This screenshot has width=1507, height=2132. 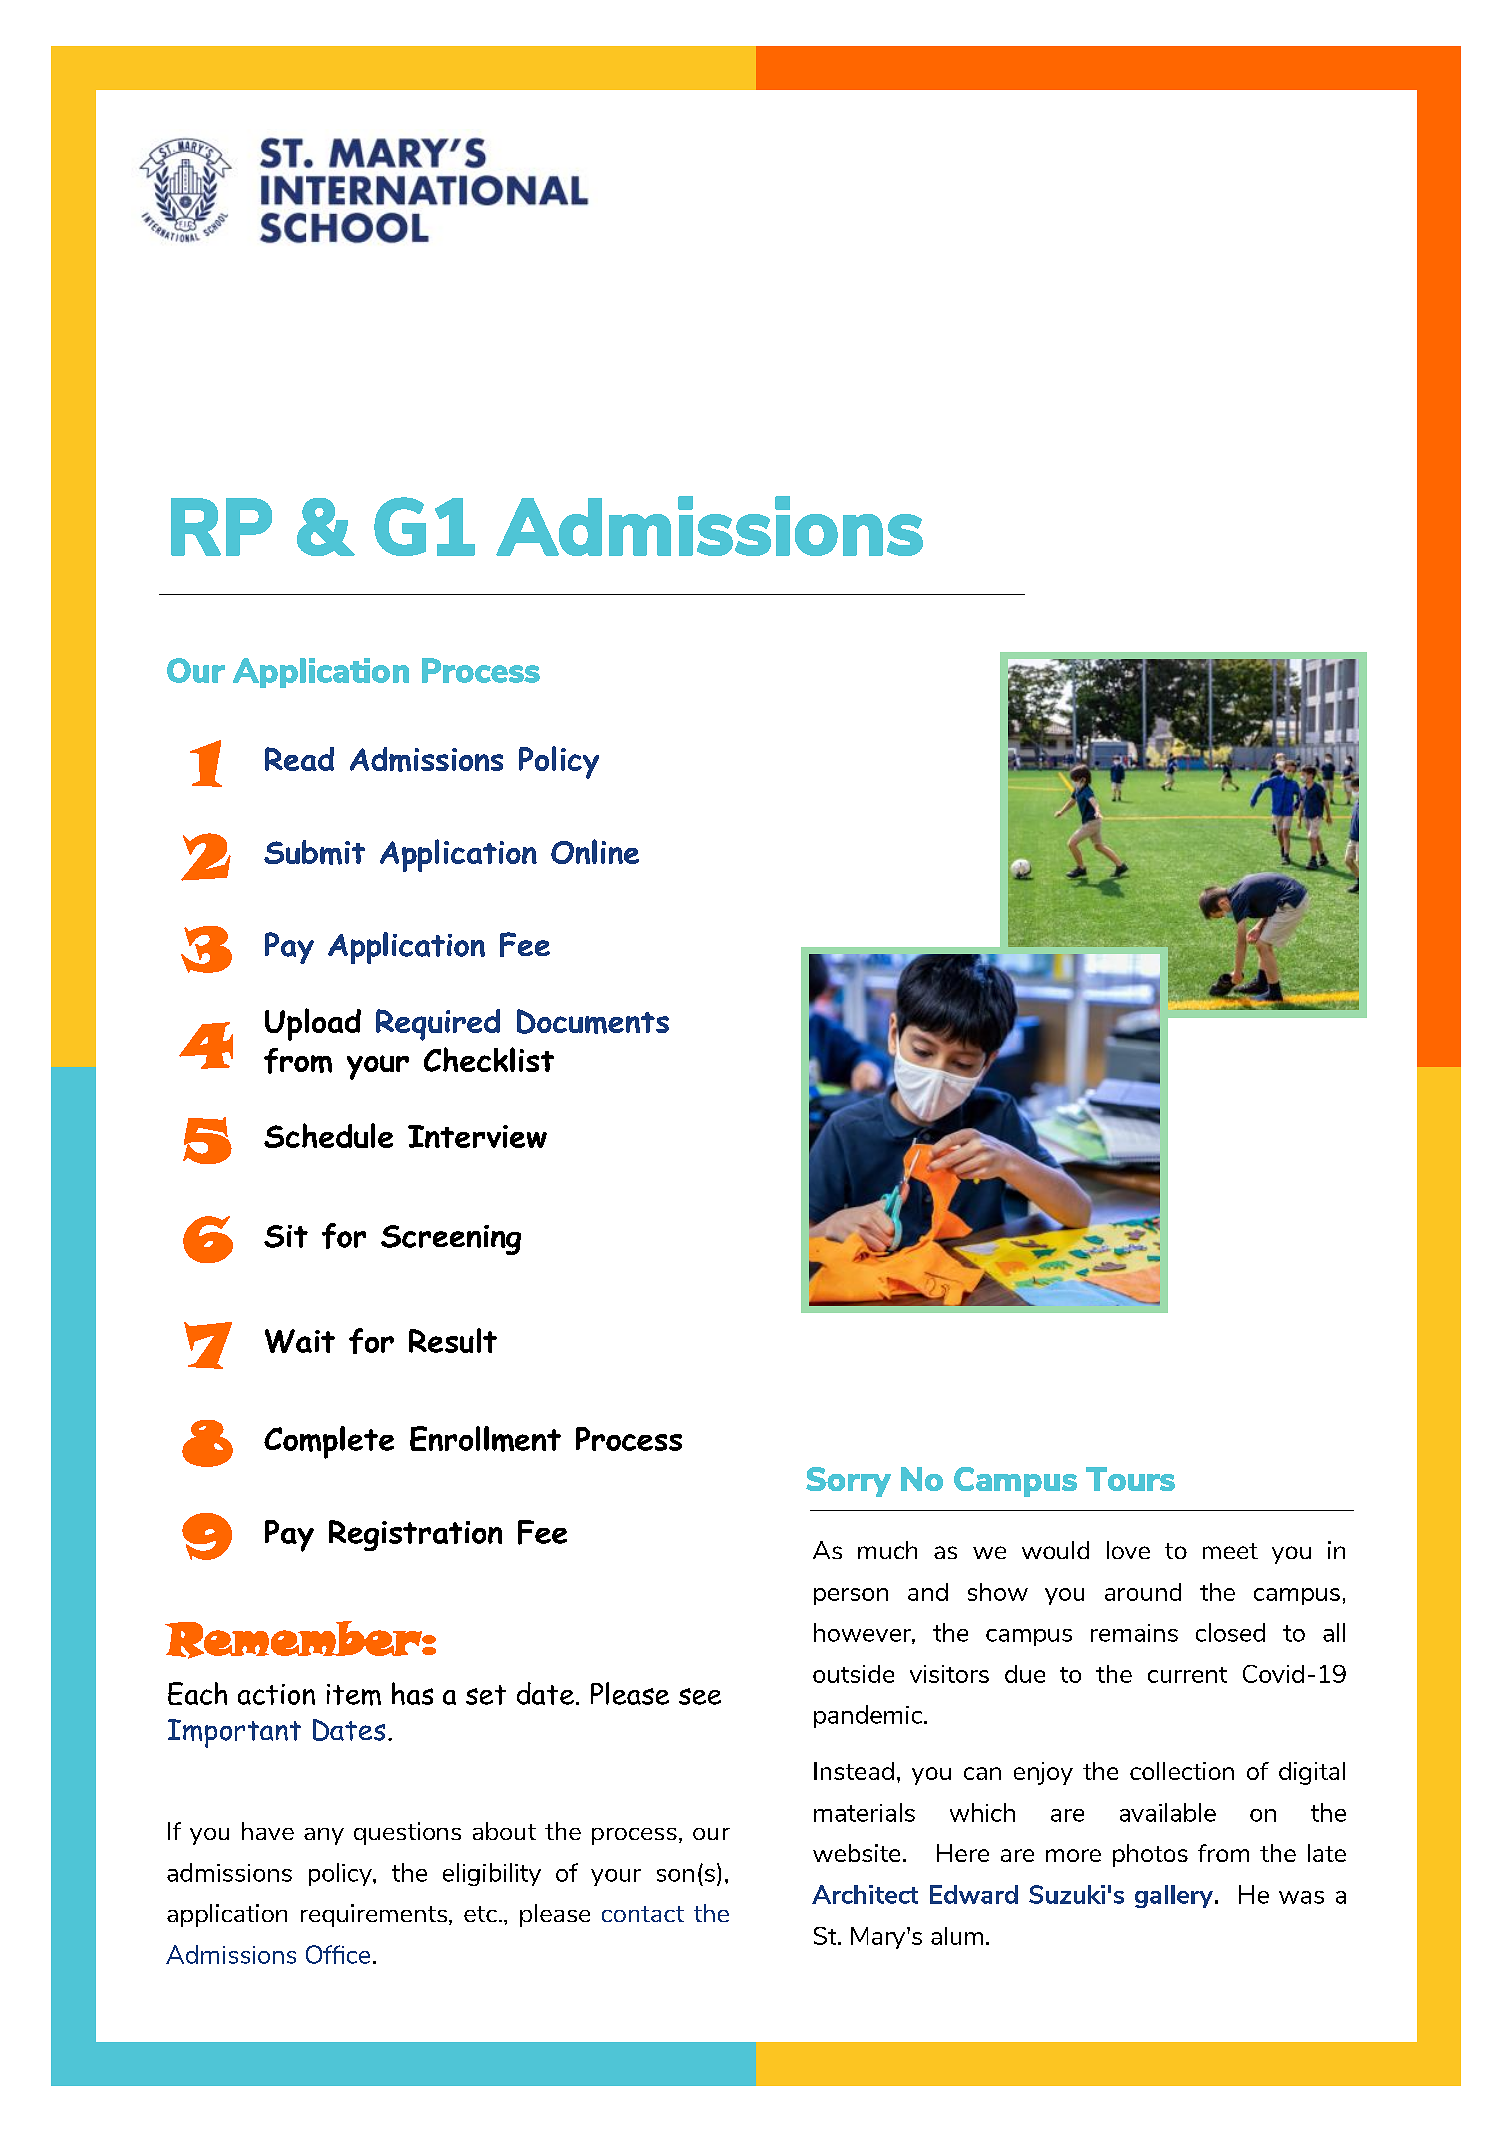 What do you see at coordinates (1130, 1479) in the screenshot?
I see `Tours` at bounding box center [1130, 1479].
